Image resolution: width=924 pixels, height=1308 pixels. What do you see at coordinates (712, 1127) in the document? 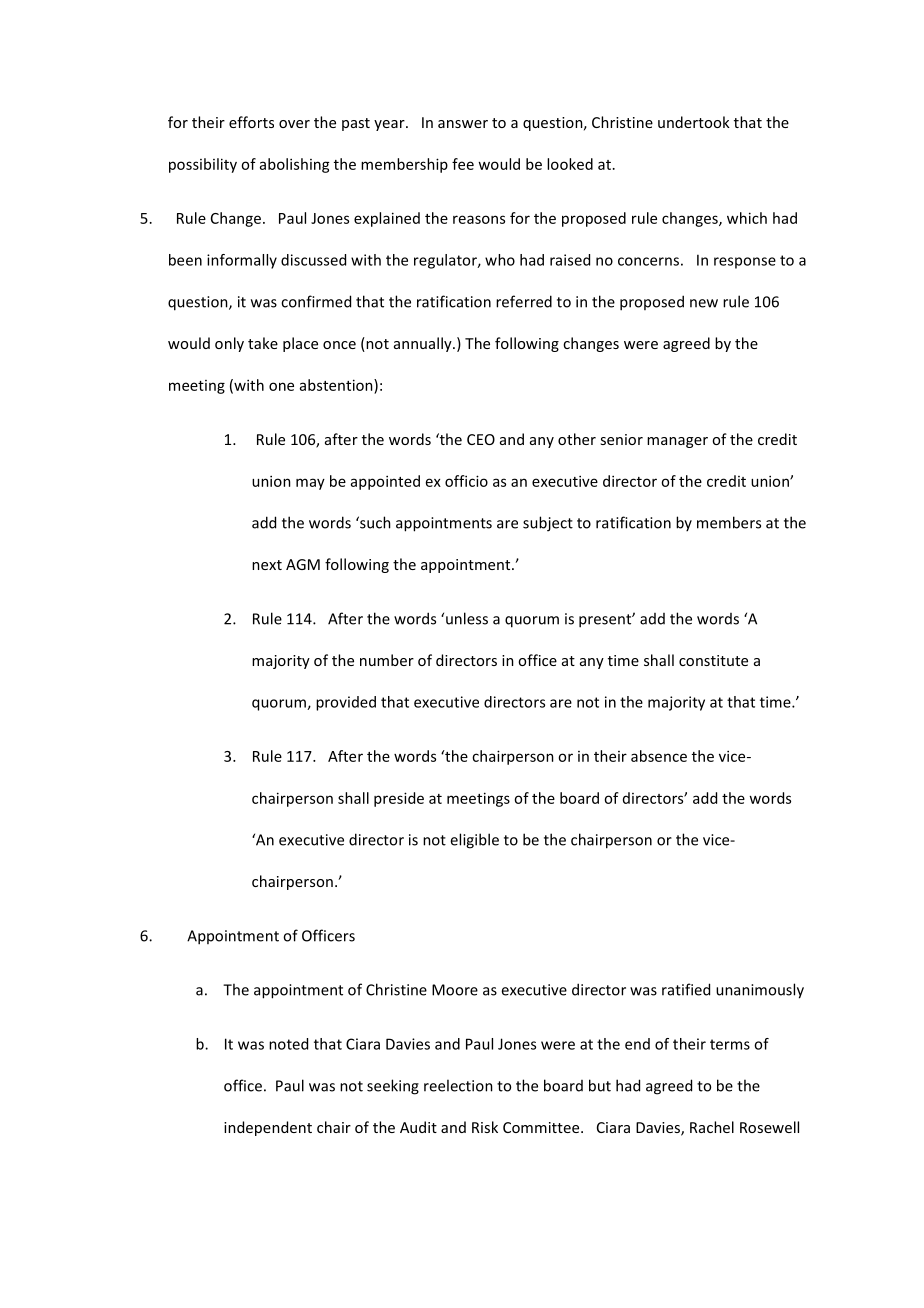
I see `Rachel` at bounding box center [712, 1127].
